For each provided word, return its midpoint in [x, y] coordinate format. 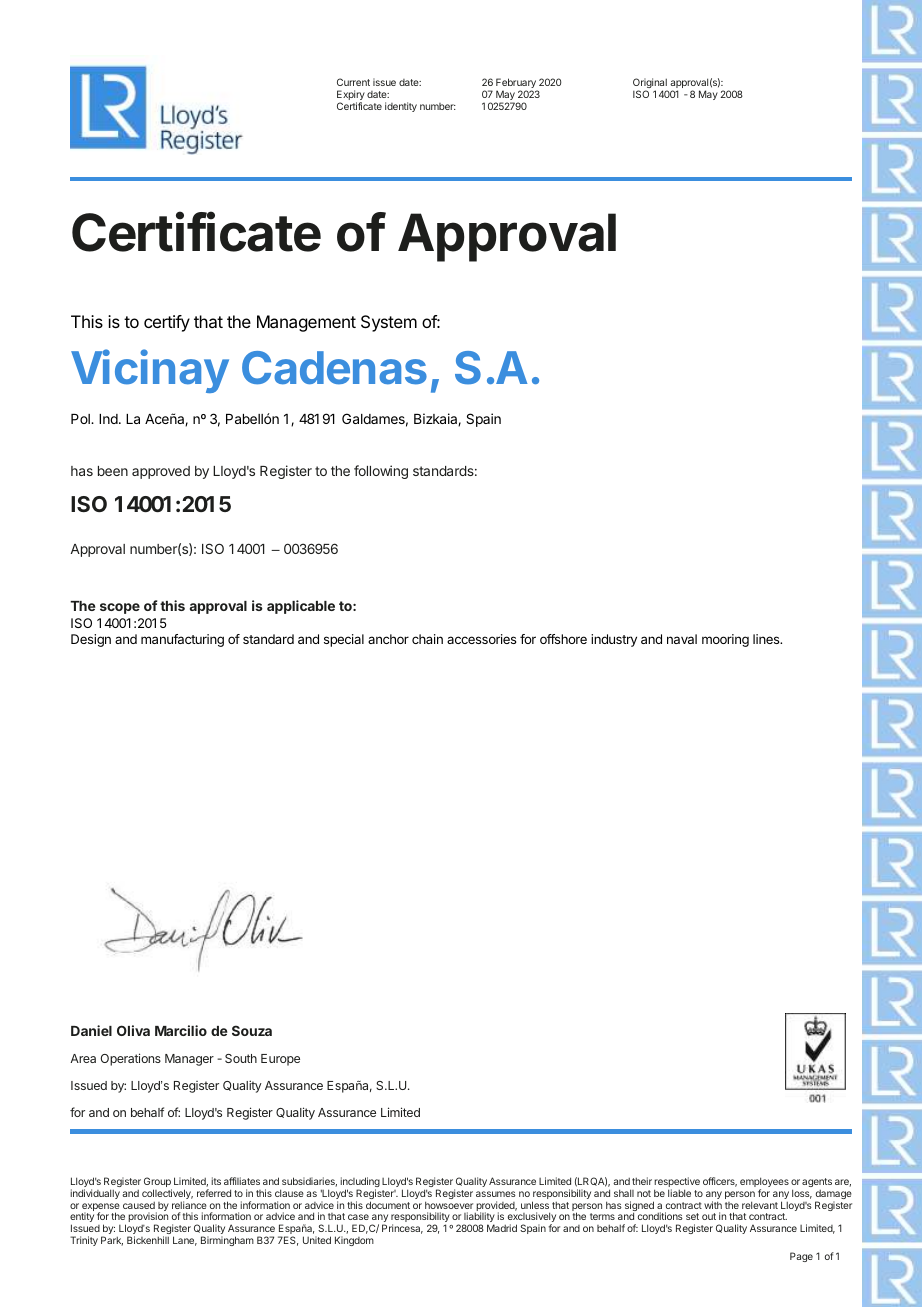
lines [767, 639]
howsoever [449, 1205]
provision [148, 1218]
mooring [725, 640]
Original [651, 85]
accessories [482, 639]
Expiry [351, 96]
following [381, 472]
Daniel [91, 1030]
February [517, 85]
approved [161, 472]
